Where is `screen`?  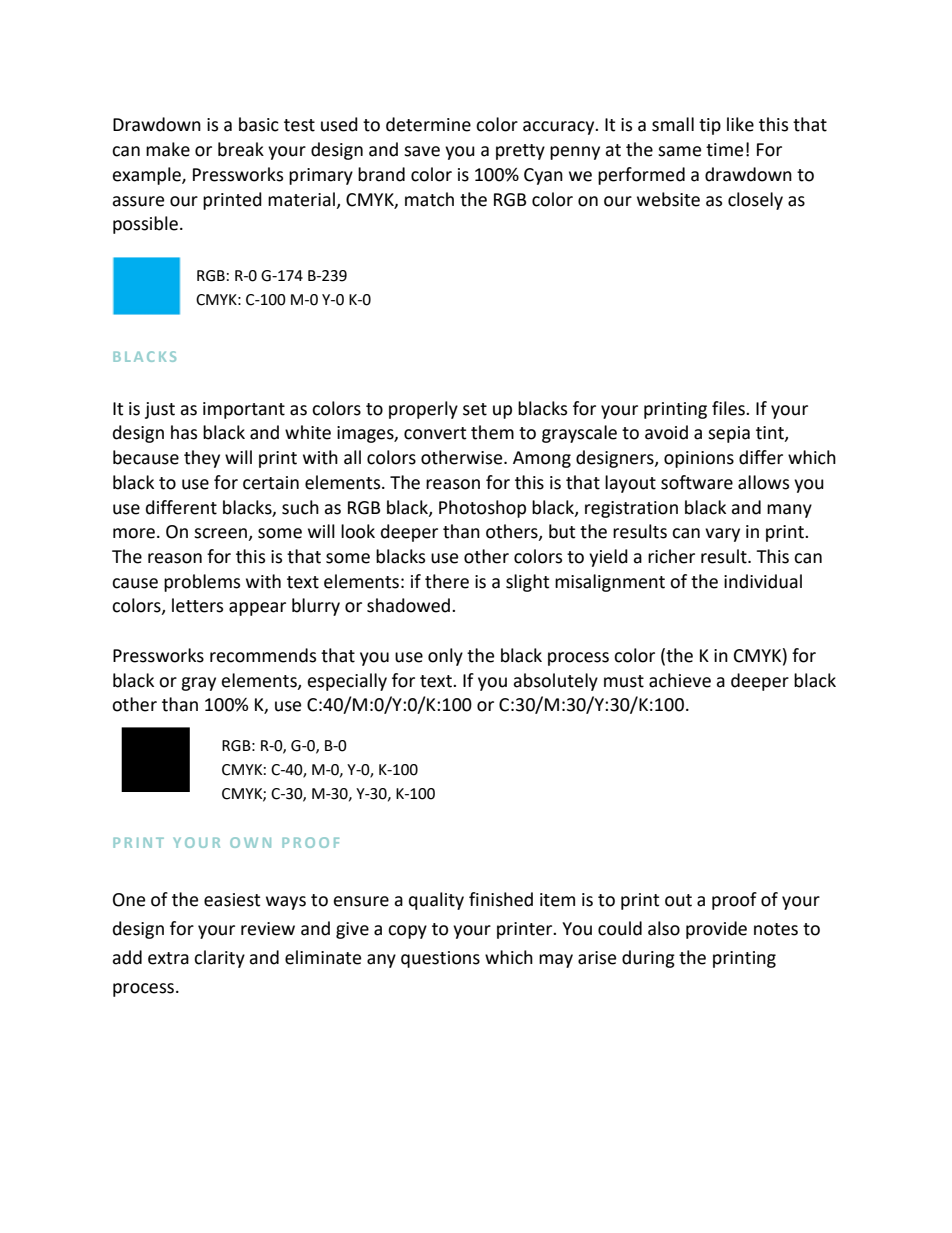 screen is located at coordinates (221, 534).
